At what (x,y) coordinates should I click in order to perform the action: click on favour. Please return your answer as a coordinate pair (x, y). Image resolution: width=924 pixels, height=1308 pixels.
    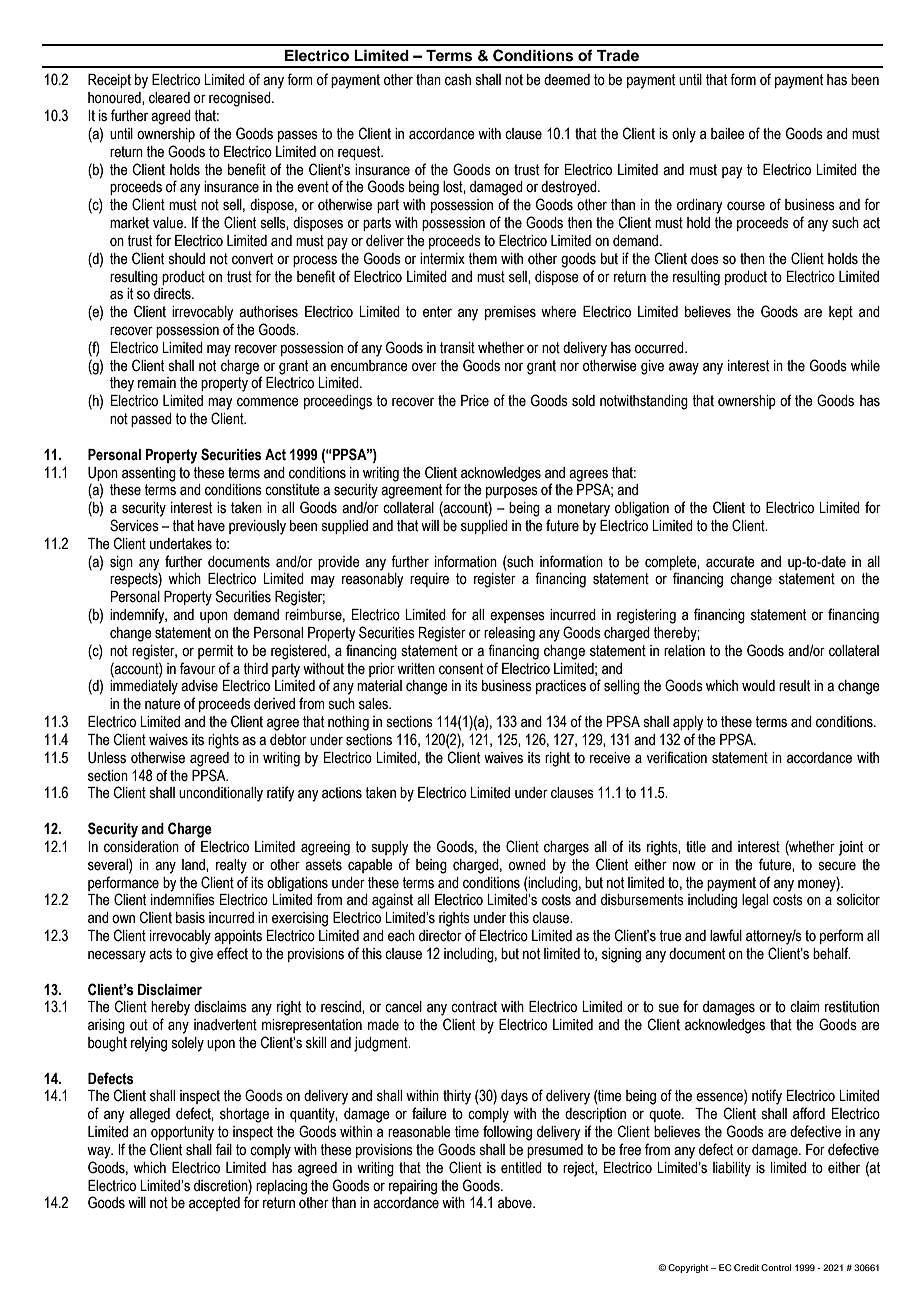
    Looking at the image, I should click on (198, 668).
